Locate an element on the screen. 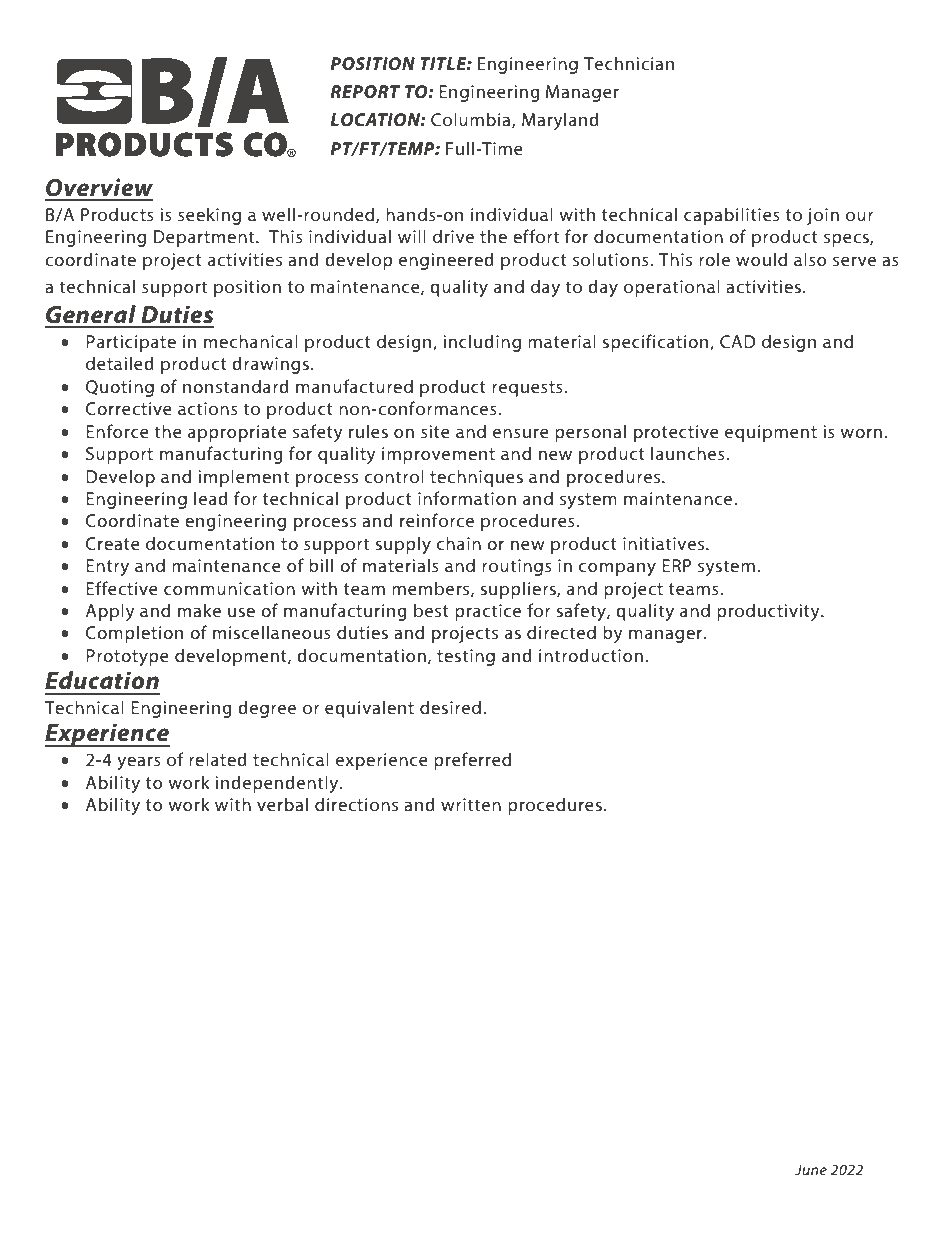 The height and width of the screenshot is (1233, 952). written is located at coordinates (471, 804).
